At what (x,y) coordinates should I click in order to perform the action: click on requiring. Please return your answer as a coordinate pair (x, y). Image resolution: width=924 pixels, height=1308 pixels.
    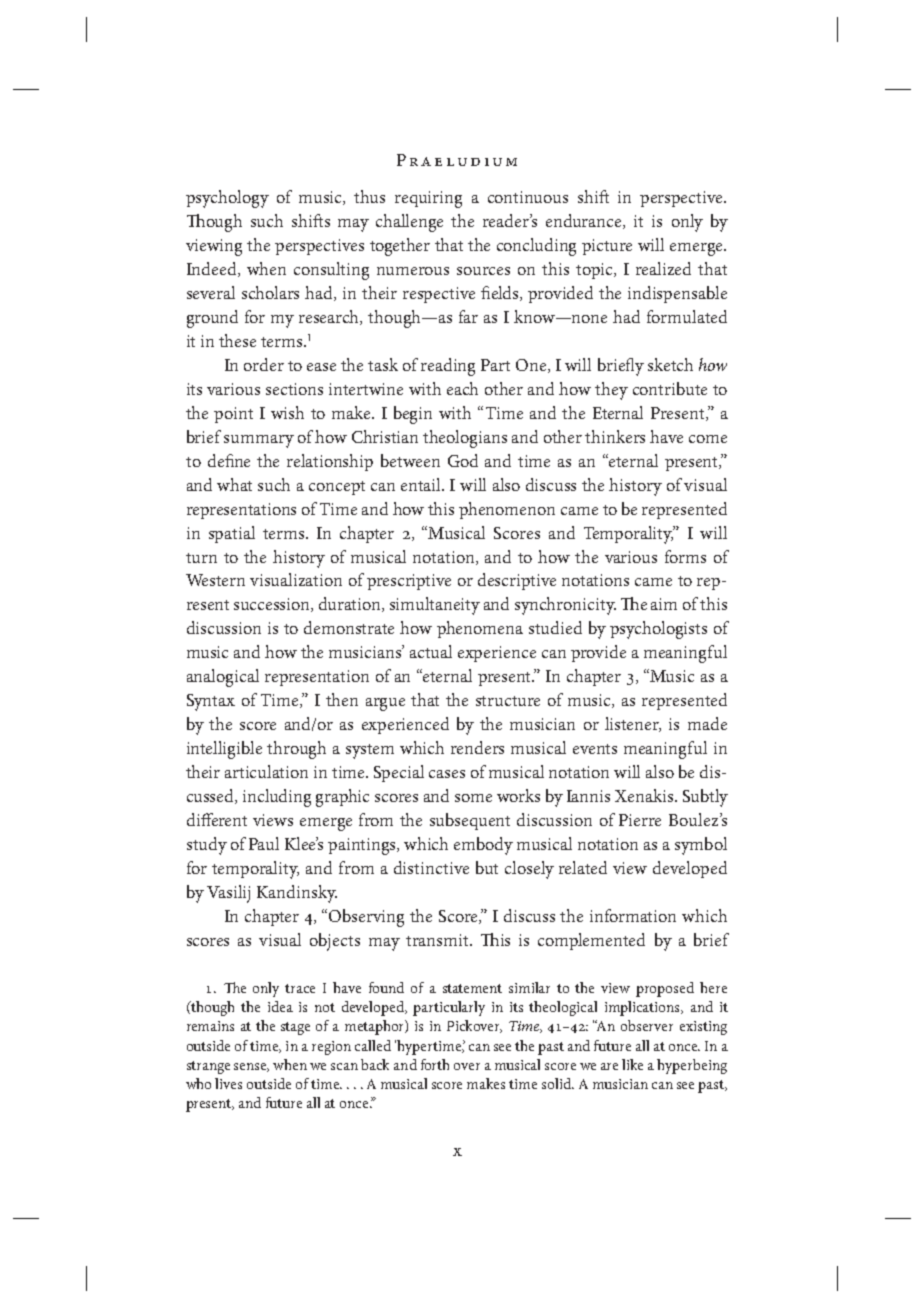
    Looking at the image, I should click on (428, 199).
